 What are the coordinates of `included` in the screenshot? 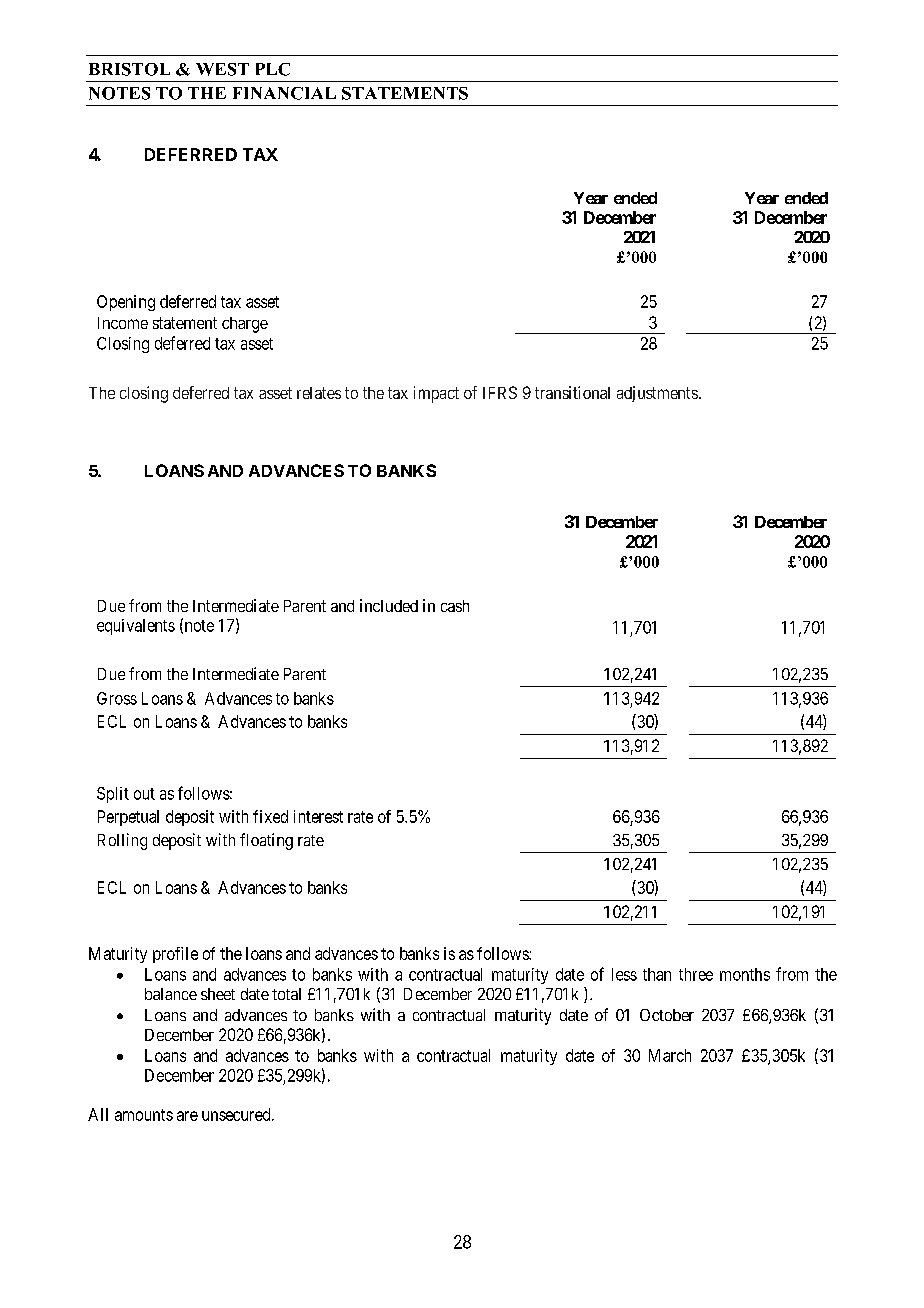 It's located at (389, 605).
